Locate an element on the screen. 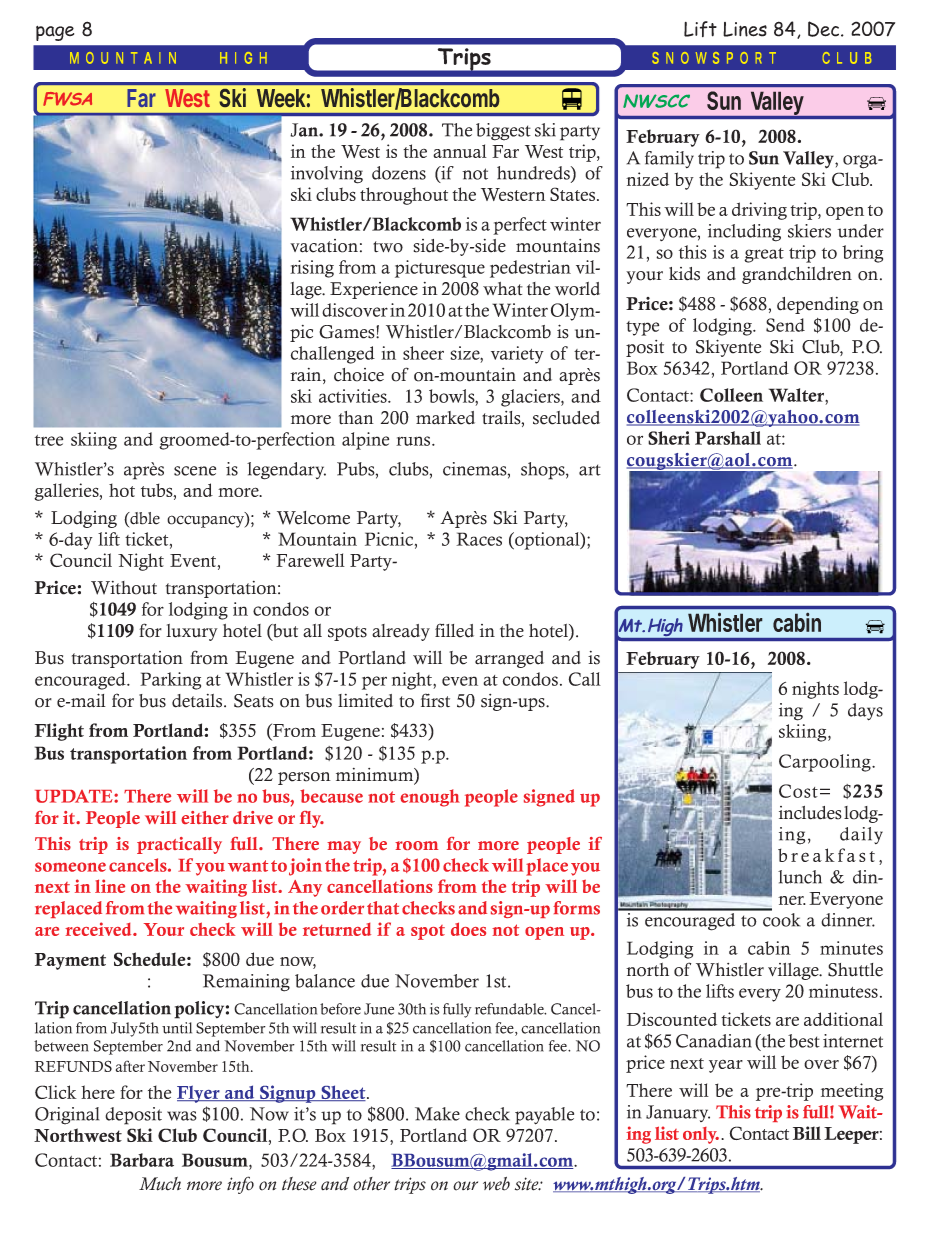  biggest is located at coordinates (503, 132).
